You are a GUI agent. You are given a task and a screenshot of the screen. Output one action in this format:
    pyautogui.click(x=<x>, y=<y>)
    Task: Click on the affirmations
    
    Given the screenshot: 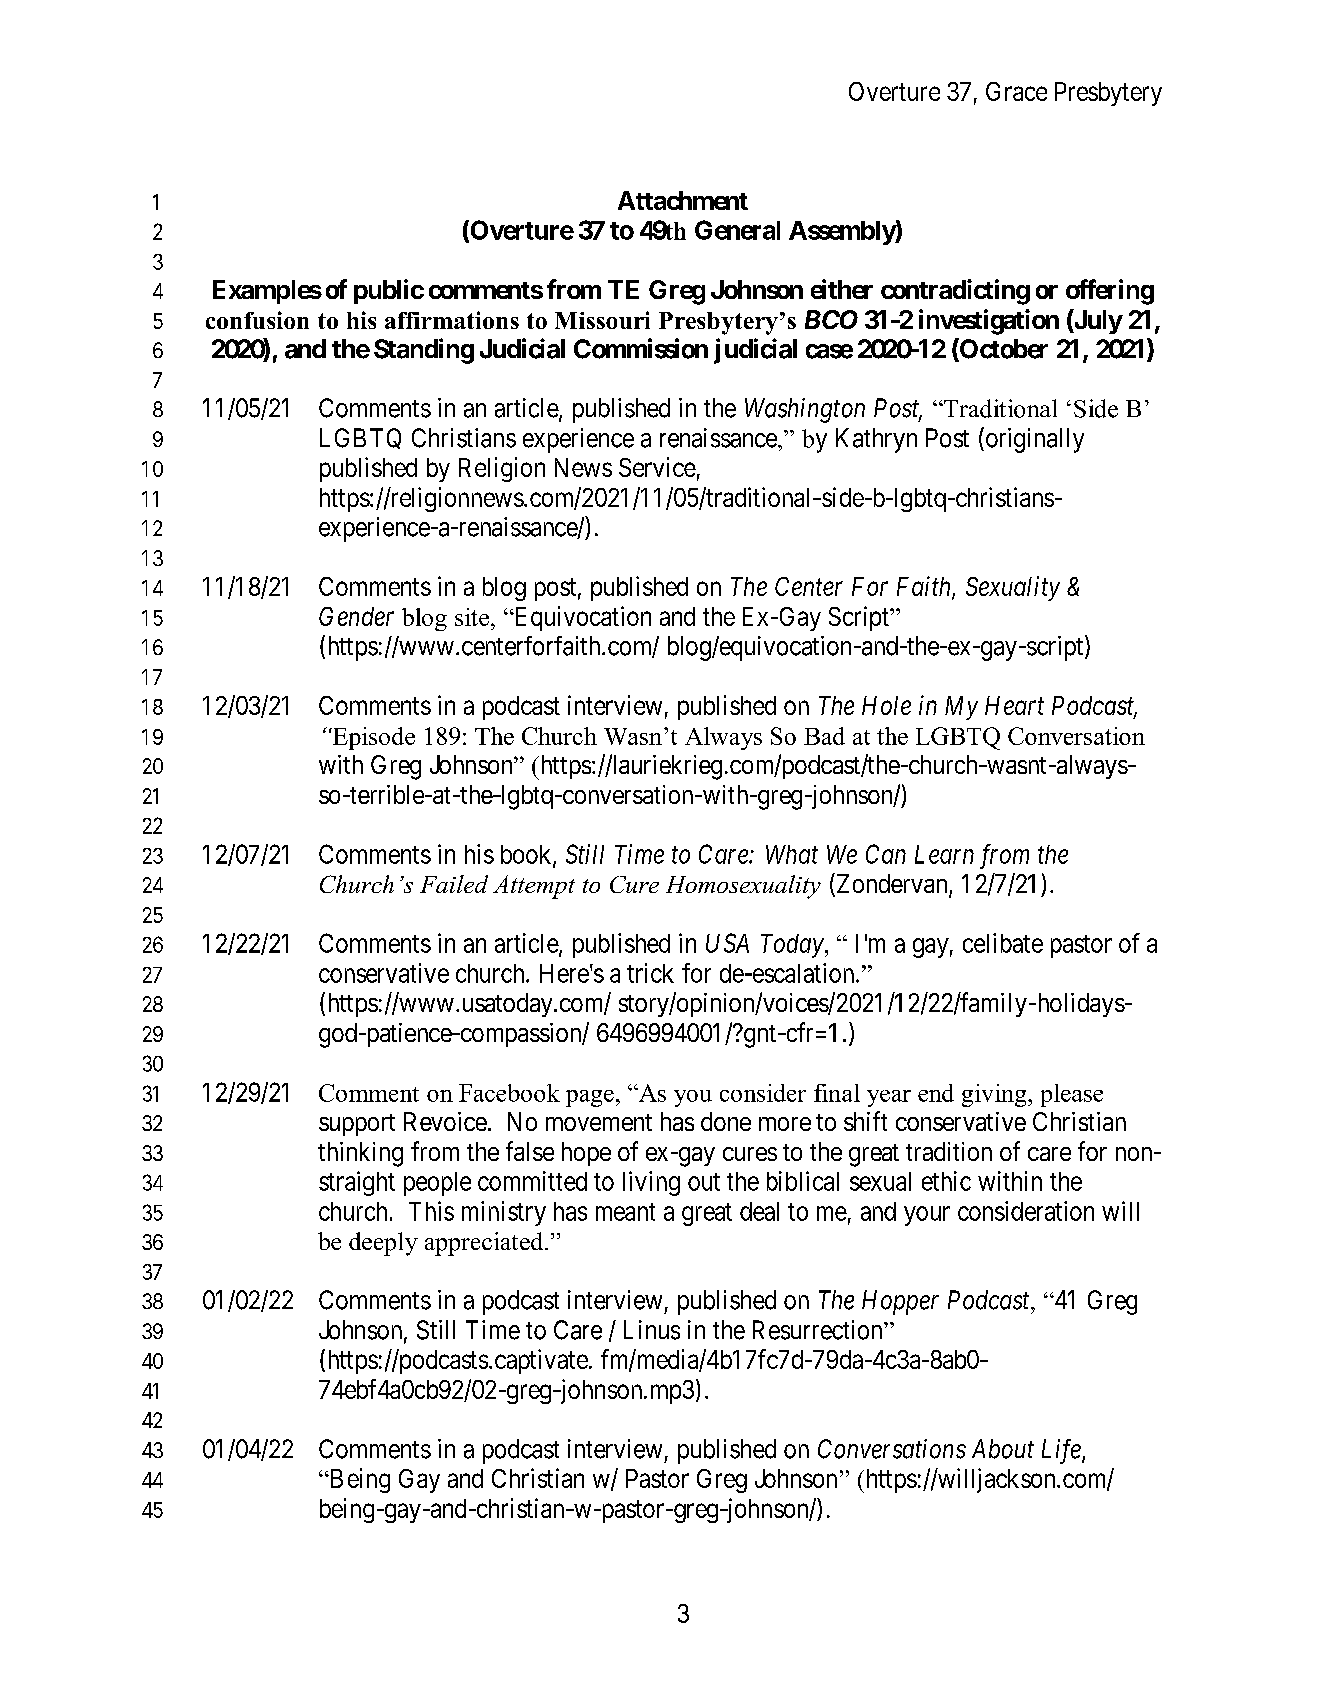 What is the action you would take?
    pyautogui.click(x=452, y=320)
